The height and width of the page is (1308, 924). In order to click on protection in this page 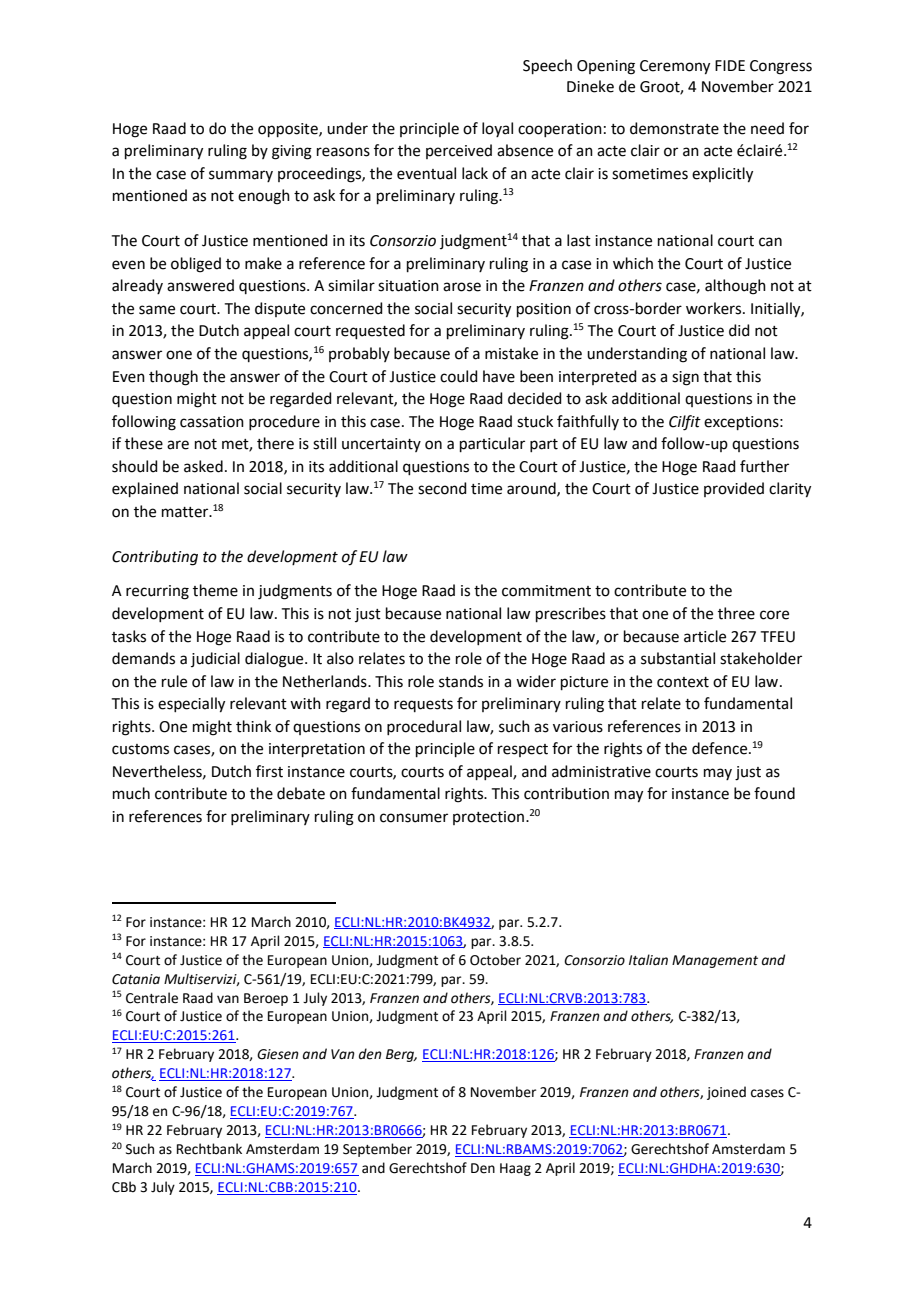, I will do `click(488, 818)`.
